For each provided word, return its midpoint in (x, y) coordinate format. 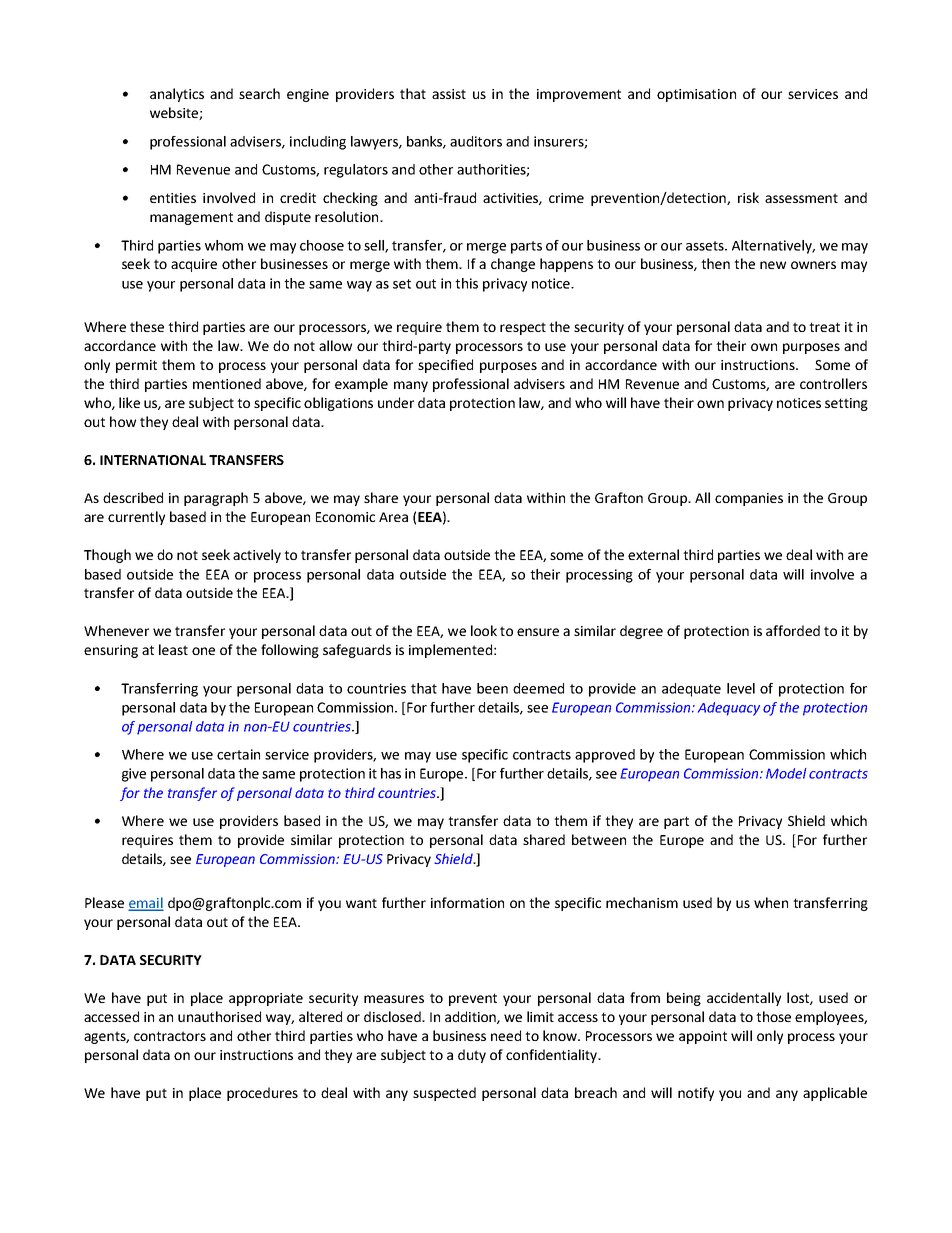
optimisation (696, 95)
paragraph (216, 499)
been (492, 688)
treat (824, 327)
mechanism (642, 902)
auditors (476, 141)
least (173, 649)
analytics (177, 95)
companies (749, 499)
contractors (170, 1036)
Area (393, 517)
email (146, 903)
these (147, 326)
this (466, 283)
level (741, 688)
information (467, 902)
